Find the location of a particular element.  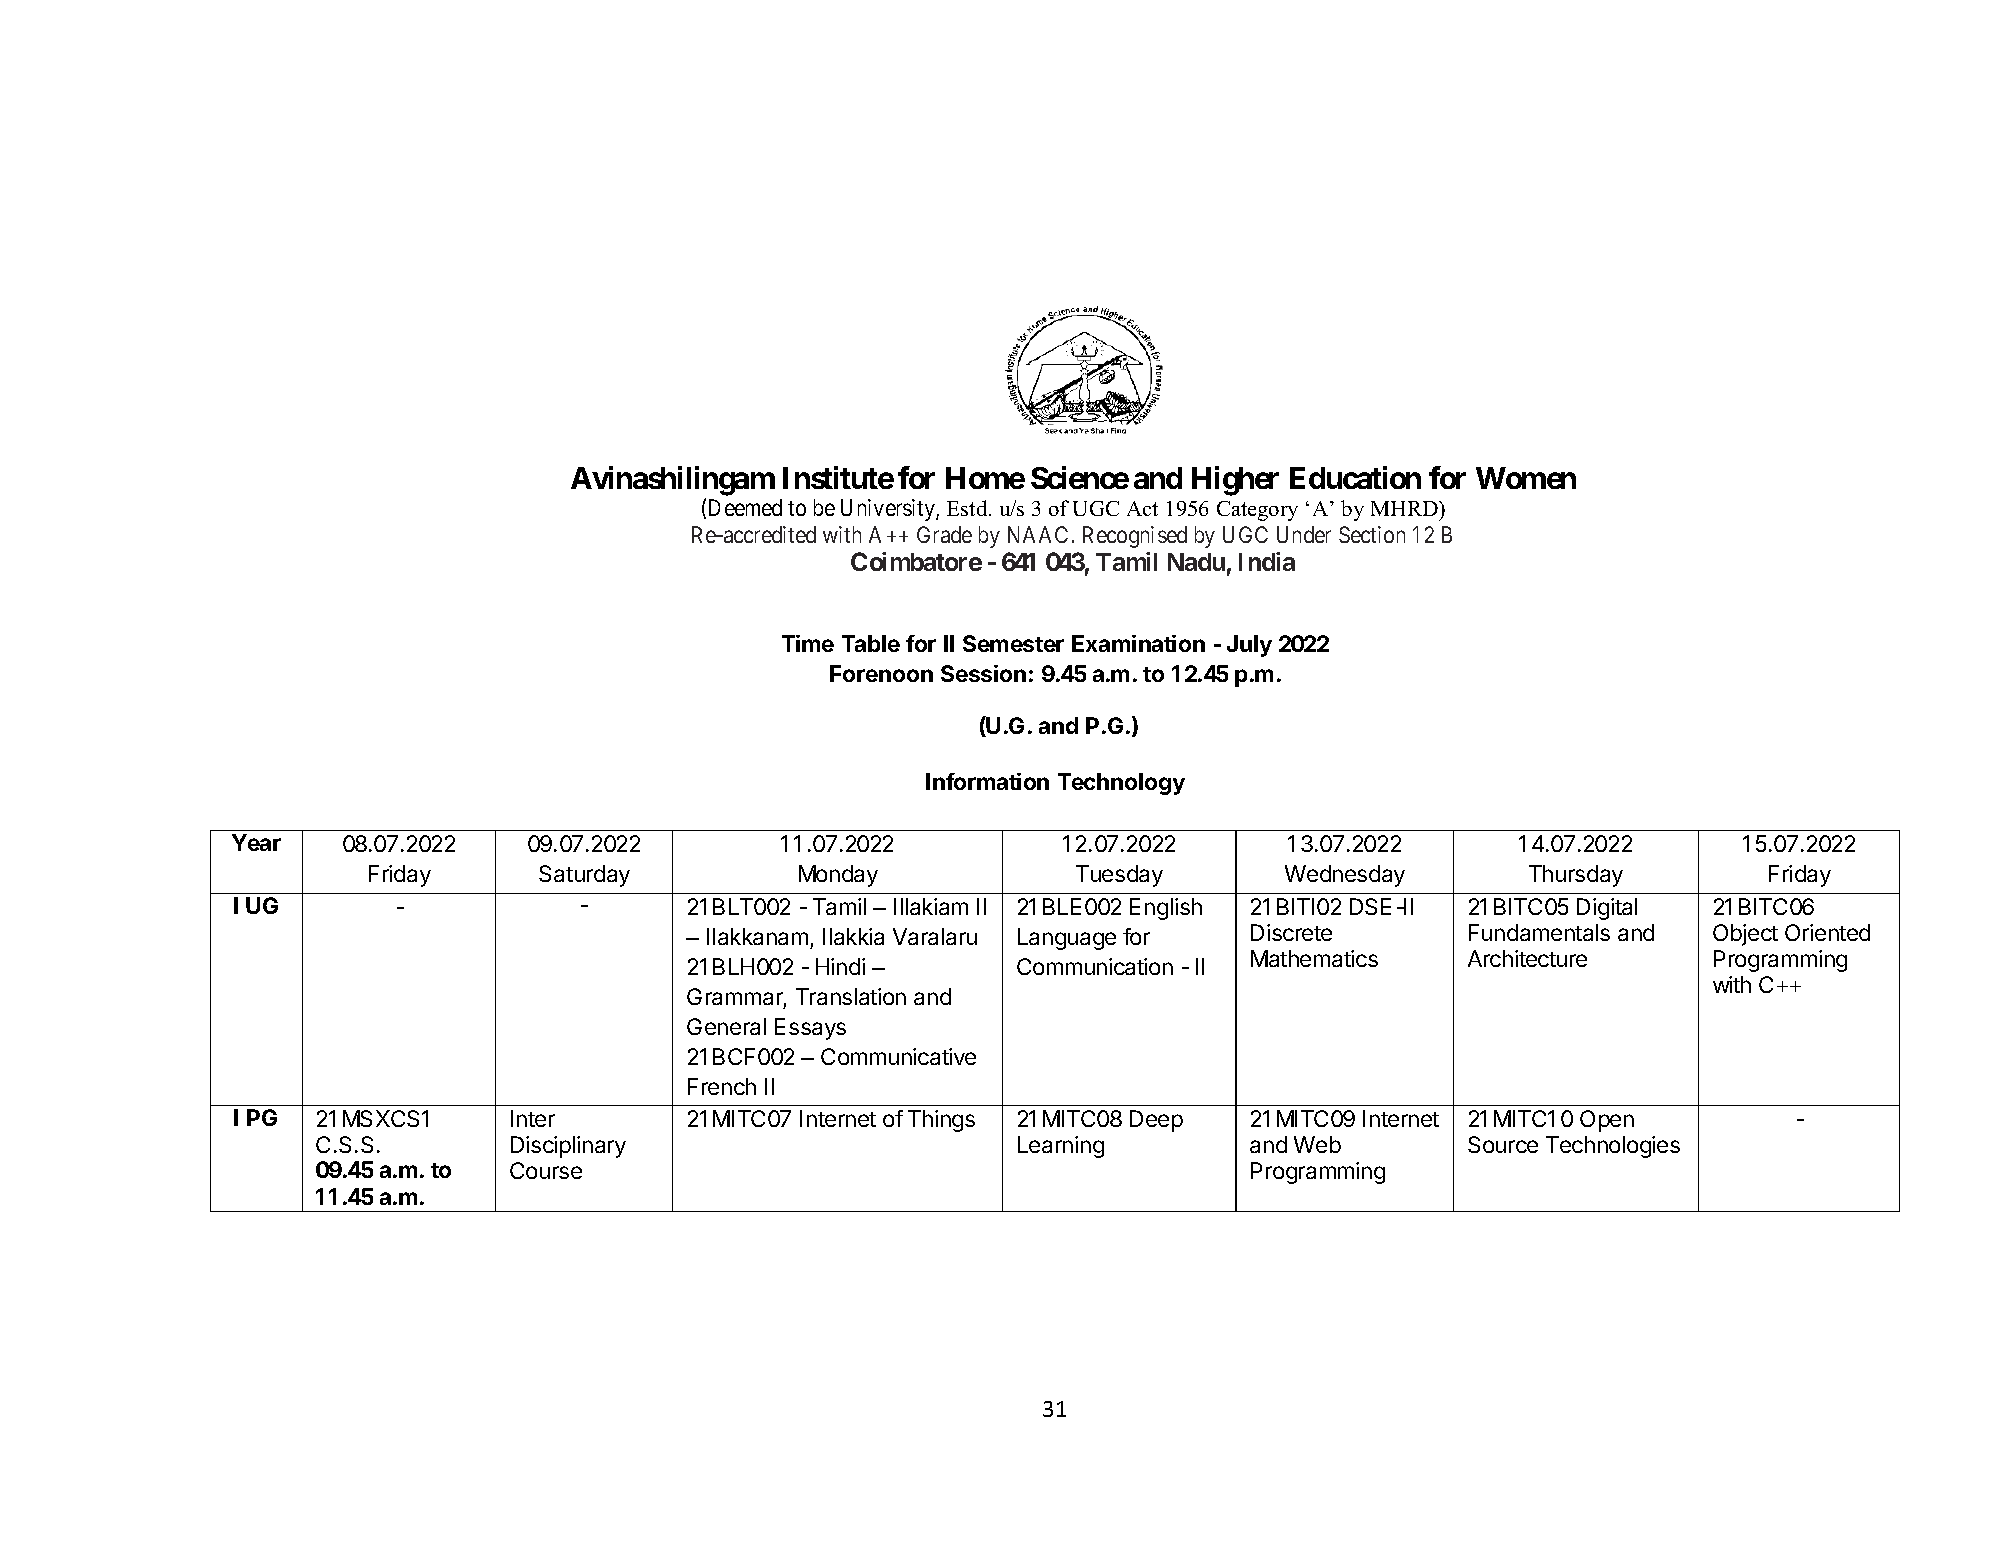

Act is located at coordinates (1142, 508).
